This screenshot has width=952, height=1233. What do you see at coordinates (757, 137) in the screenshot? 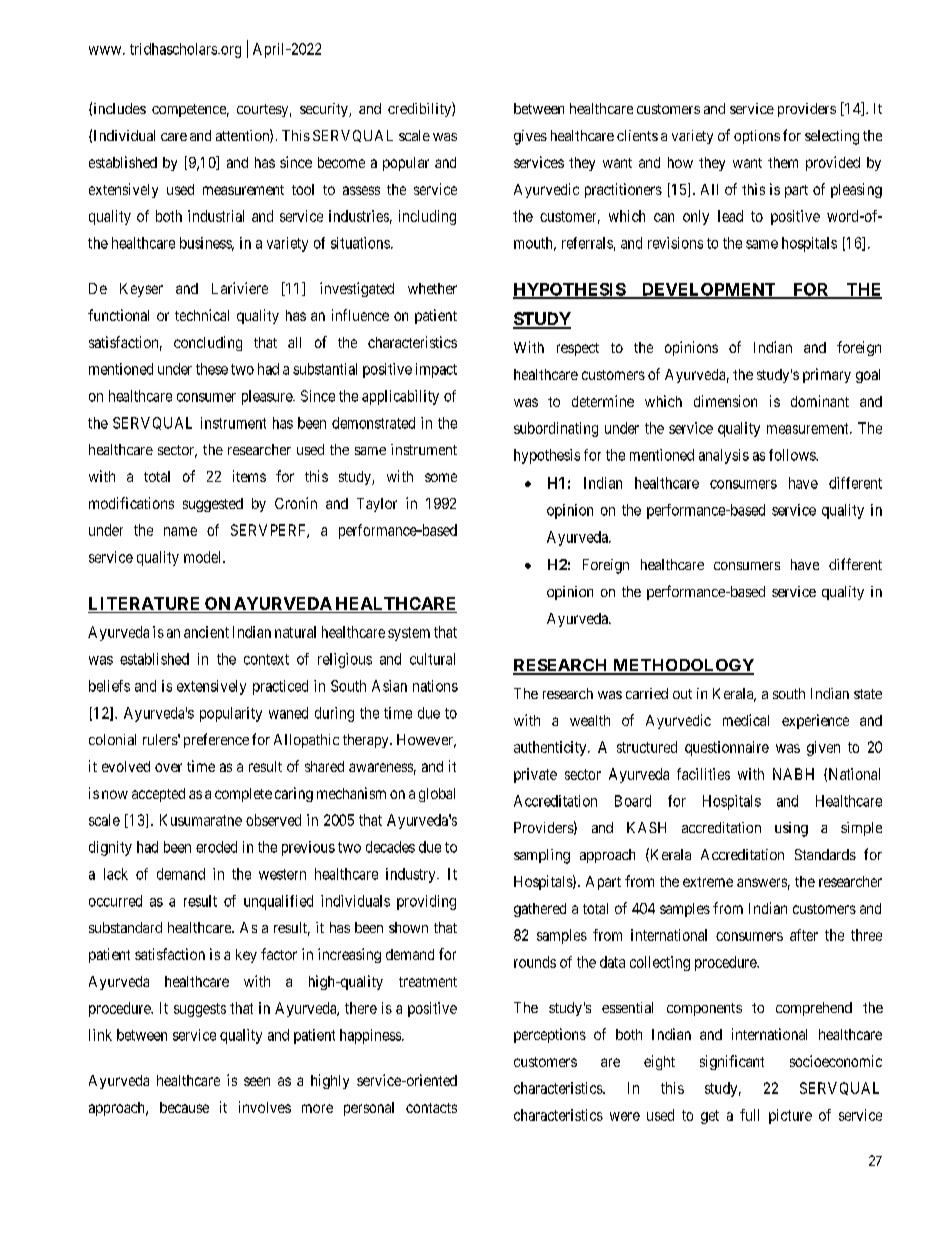
I see `options` at bounding box center [757, 137].
